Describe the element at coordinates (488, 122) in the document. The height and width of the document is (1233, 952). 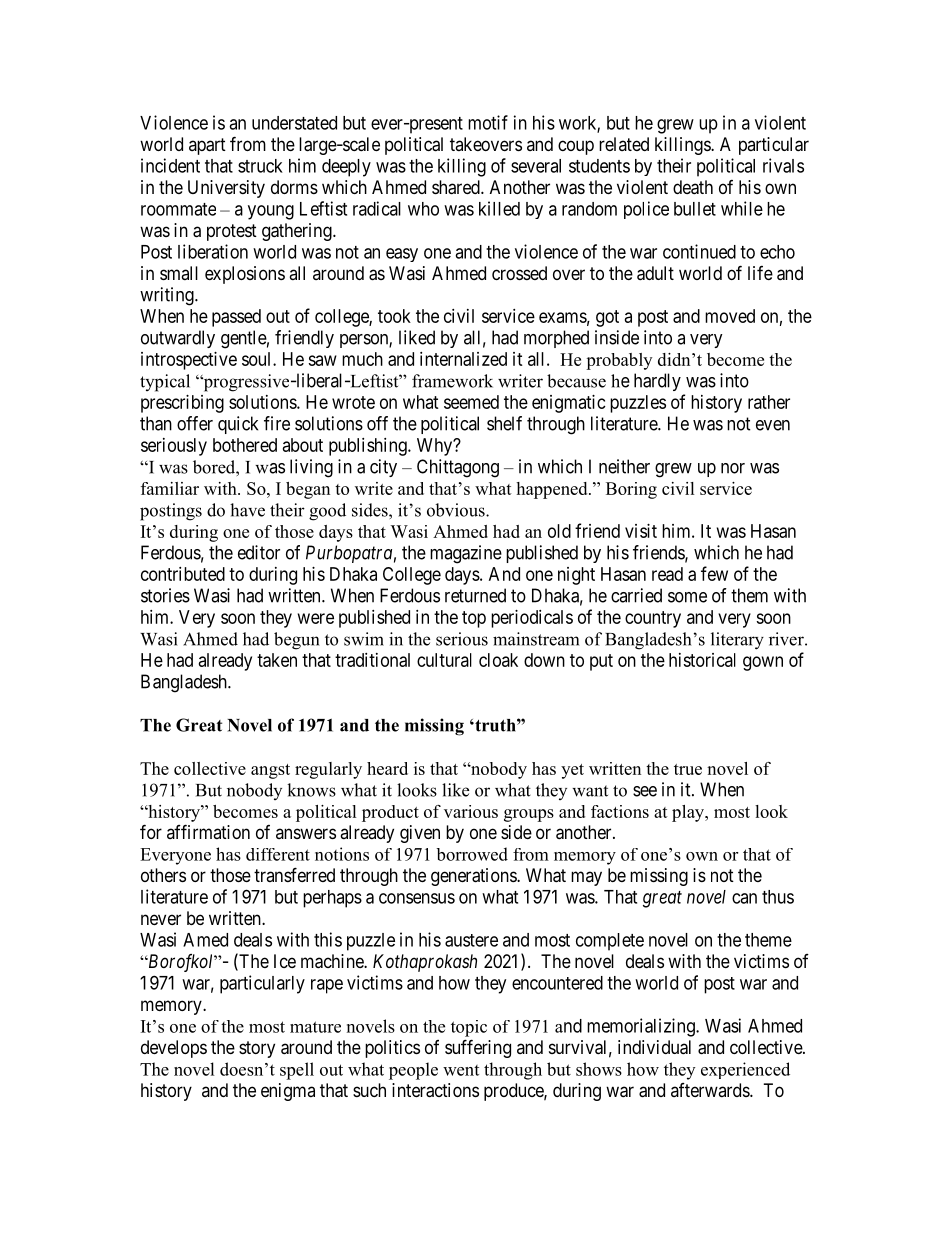
I see `motif` at that location.
